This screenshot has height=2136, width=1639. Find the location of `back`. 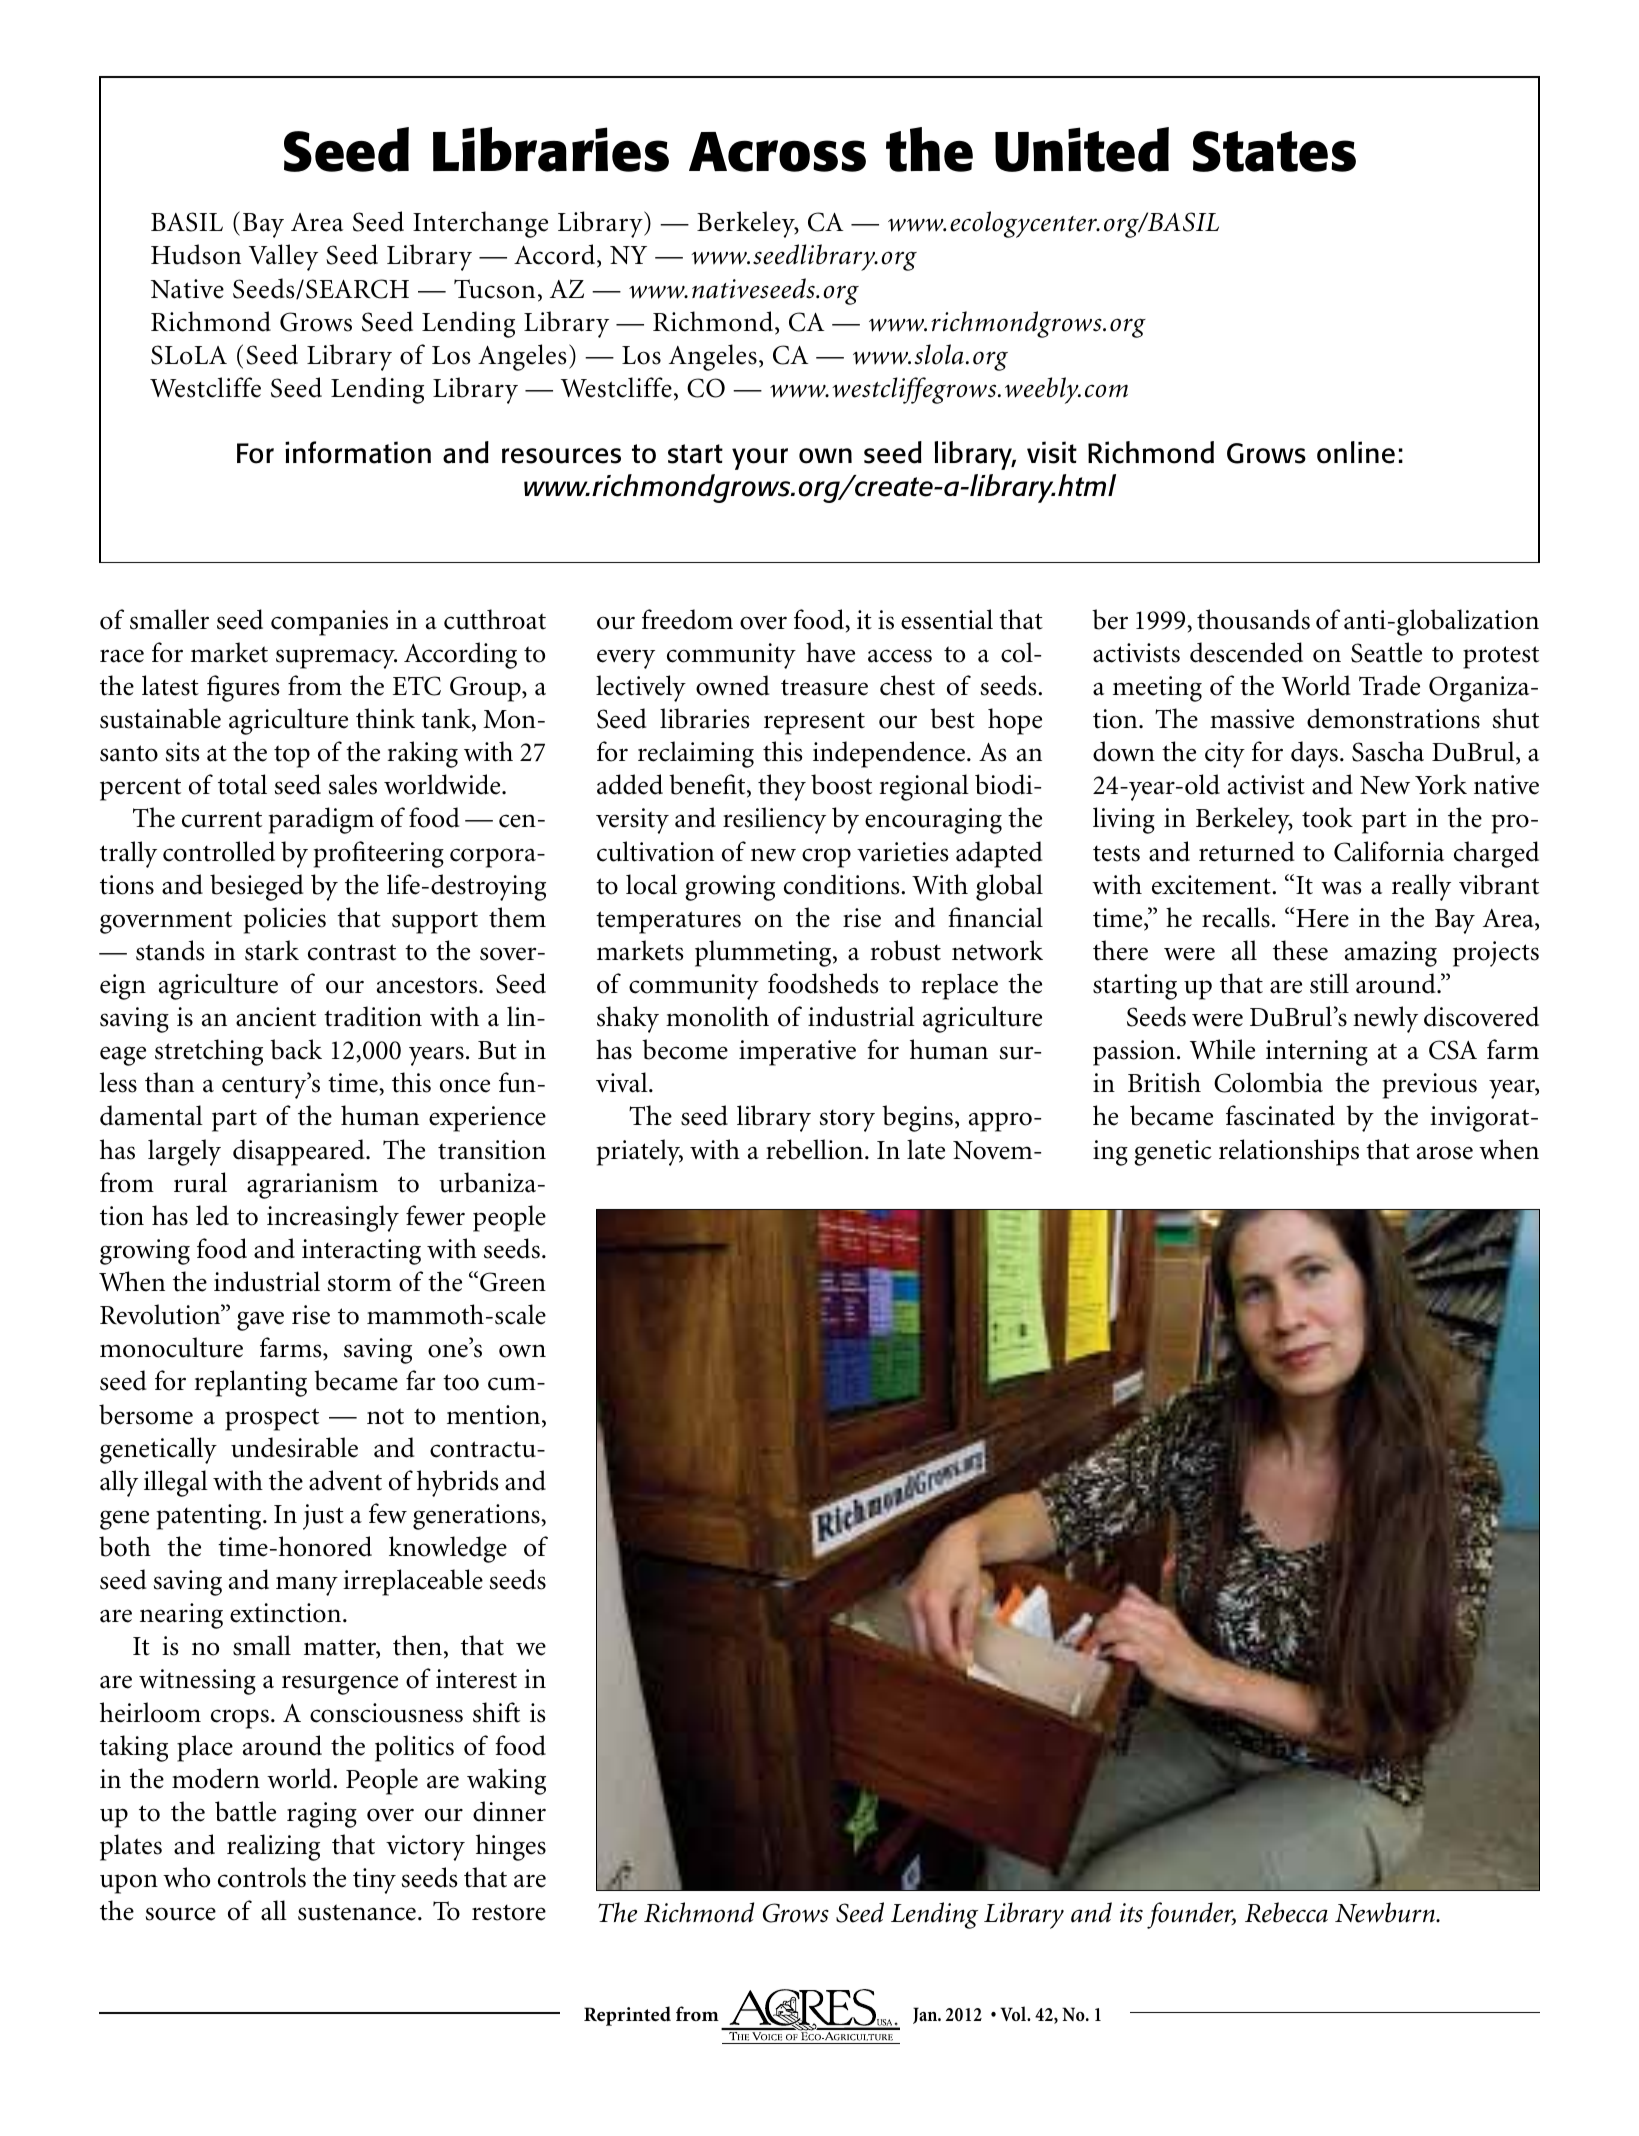

back is located at coordinates (296, 1049).
